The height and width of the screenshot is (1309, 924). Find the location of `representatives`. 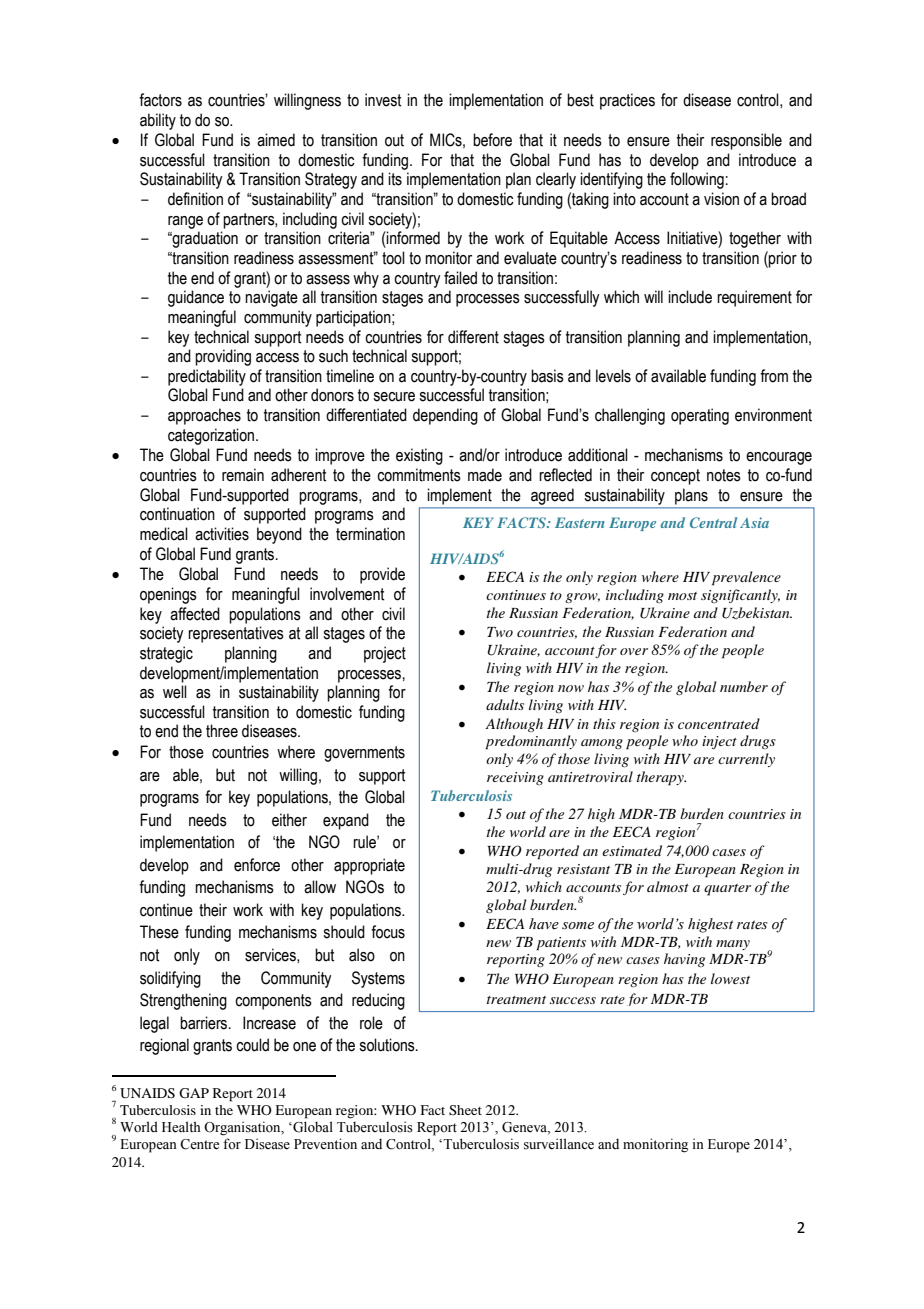

representatives is located at coordinates (236, 634).
